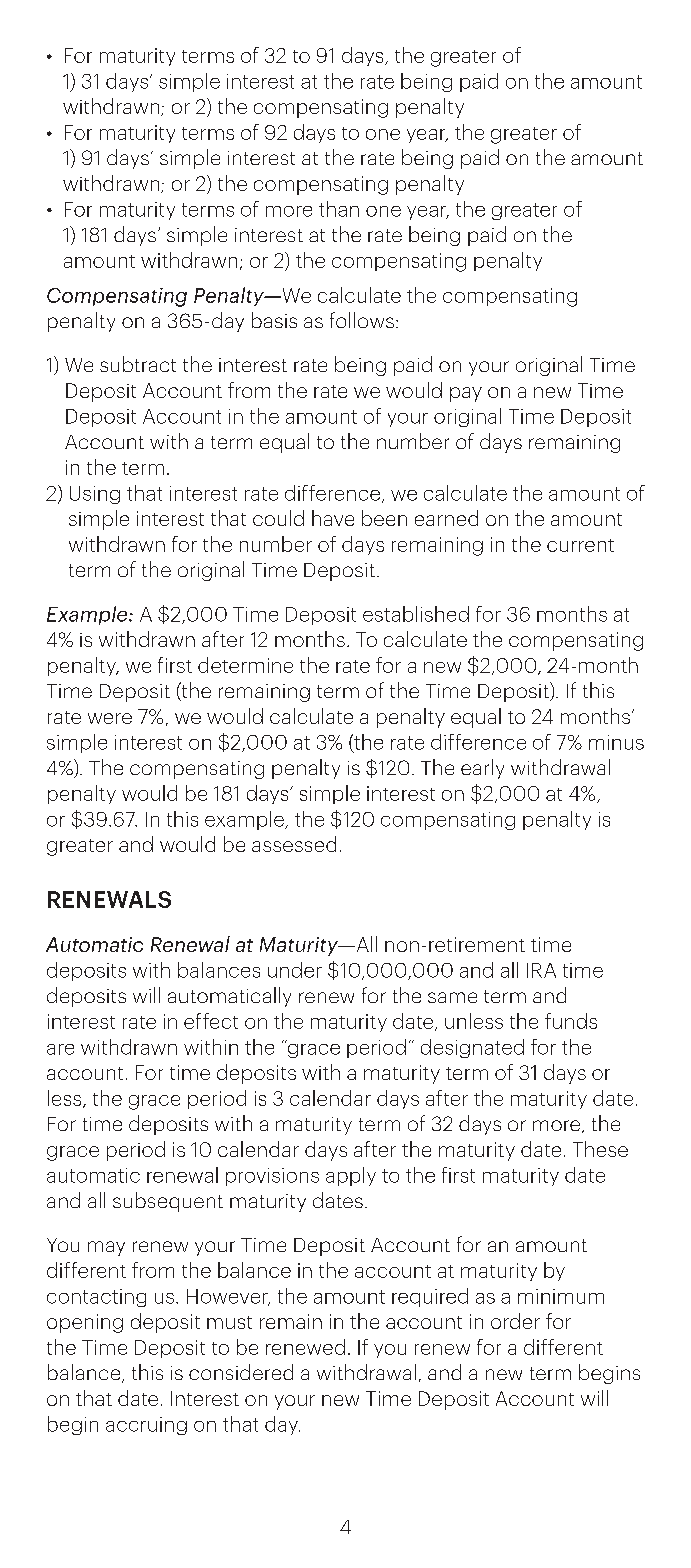  I want to click on than, so click(339, 209).
